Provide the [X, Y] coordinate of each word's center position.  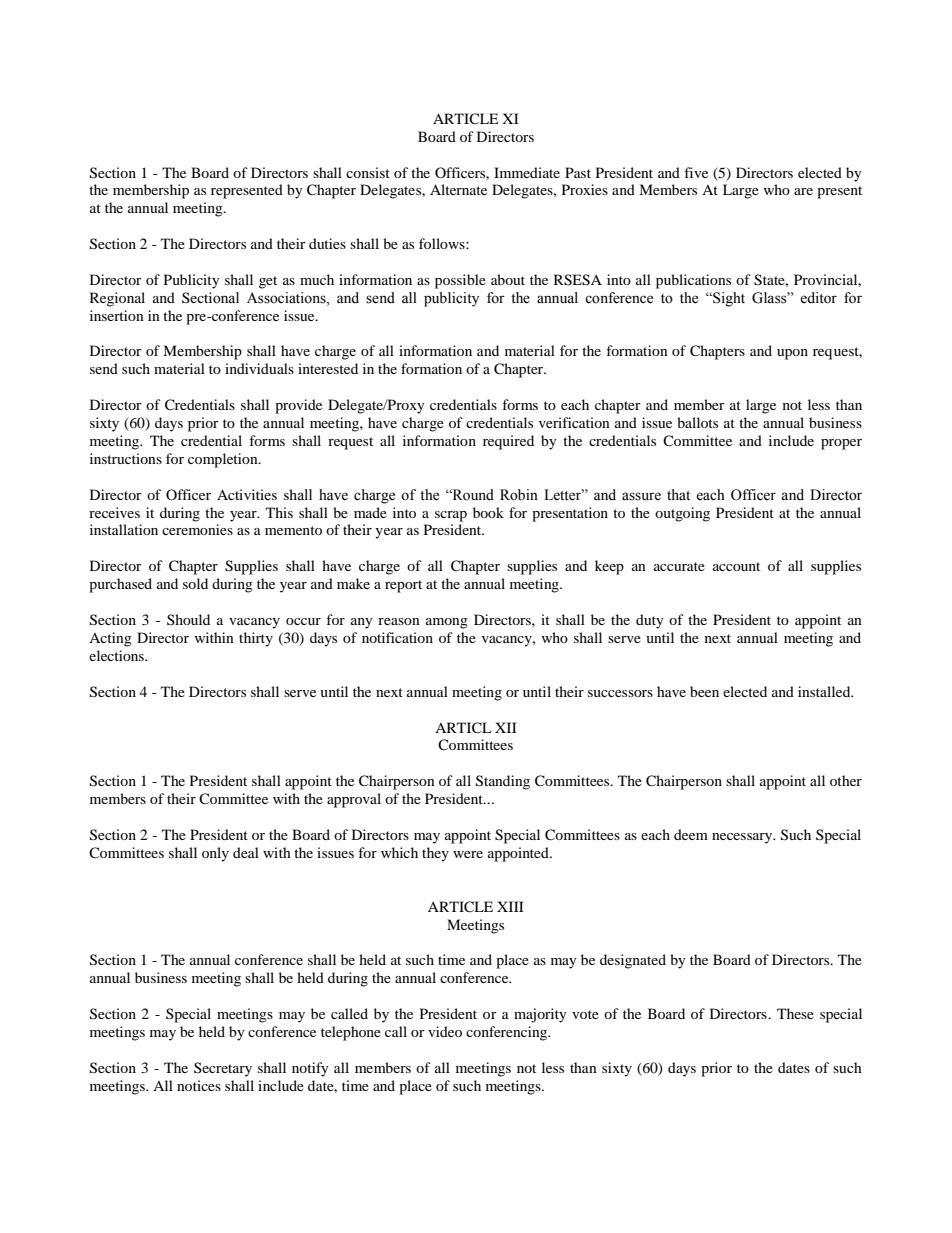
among [447, 623]
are [803, 191]
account [736, 566]
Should [188, 619]
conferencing [508, 1033]
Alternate [458, 189]
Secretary [223, 1069]
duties [327, 243]
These [795, 1013]
